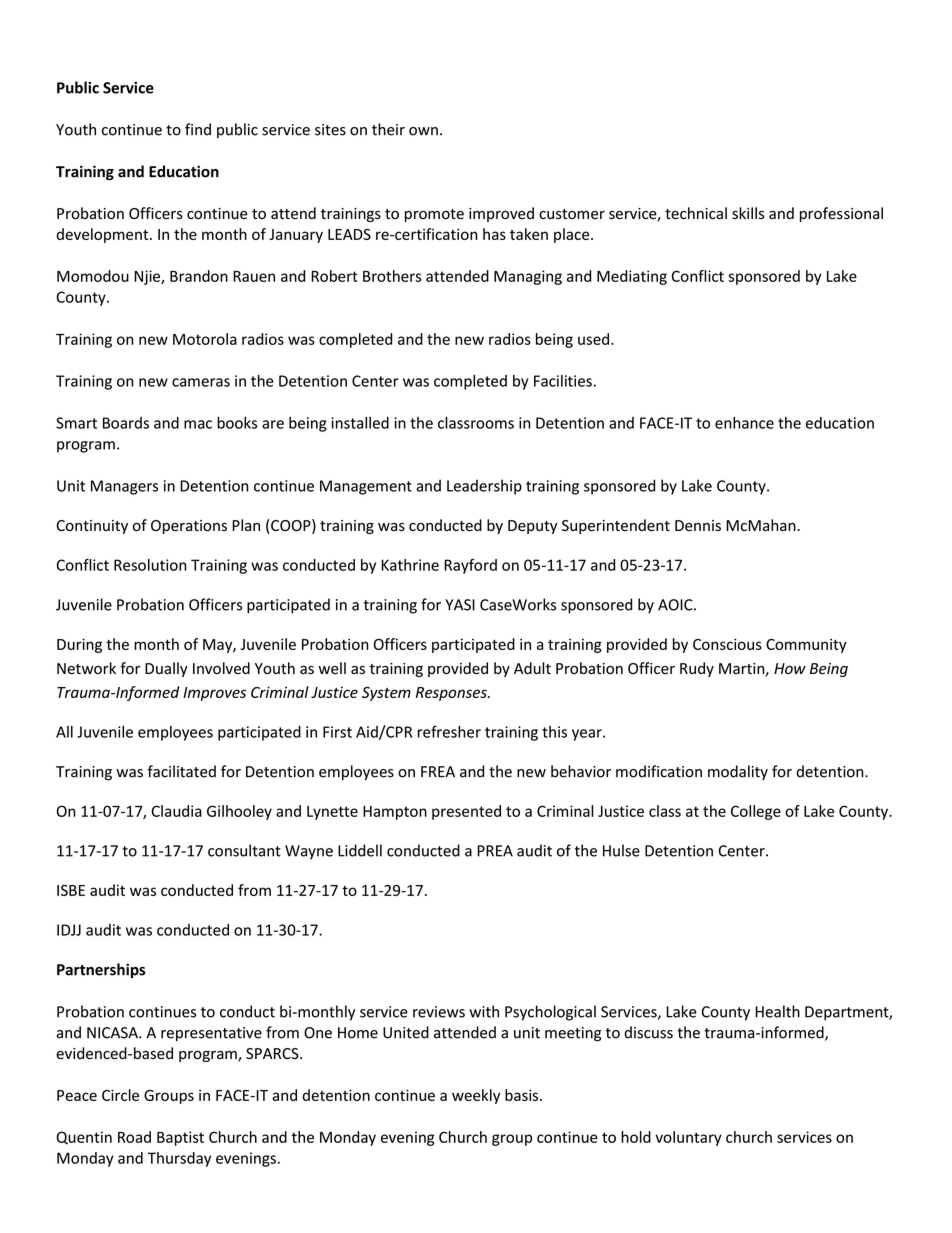 This image has width=952, height=1233. I want to click on enhance, so click(744, 422).
